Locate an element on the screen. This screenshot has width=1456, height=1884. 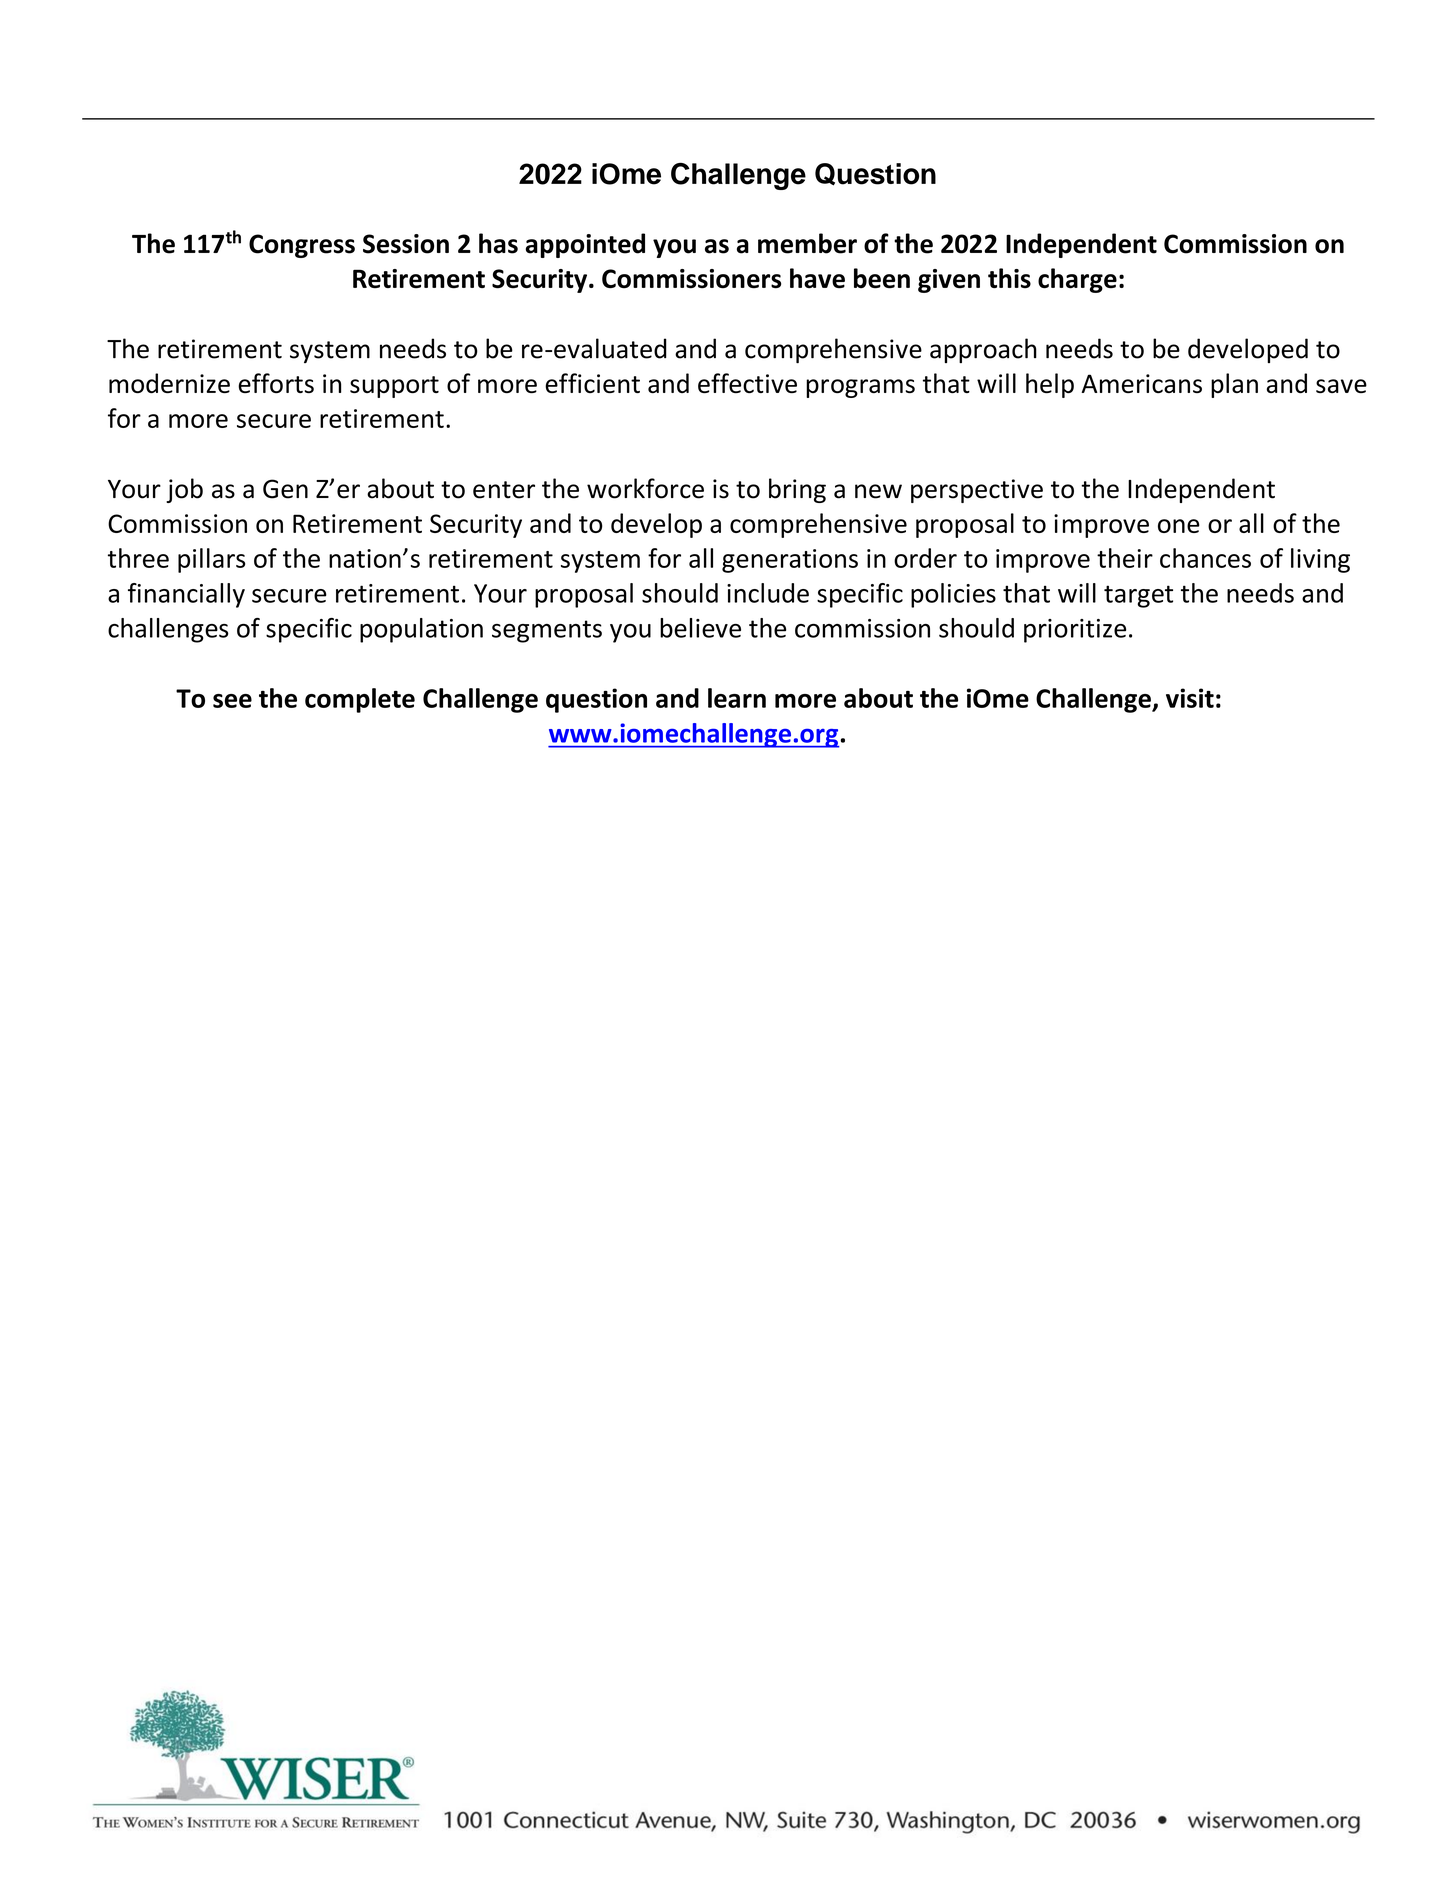
learn is located at coordinates (737, 698).
